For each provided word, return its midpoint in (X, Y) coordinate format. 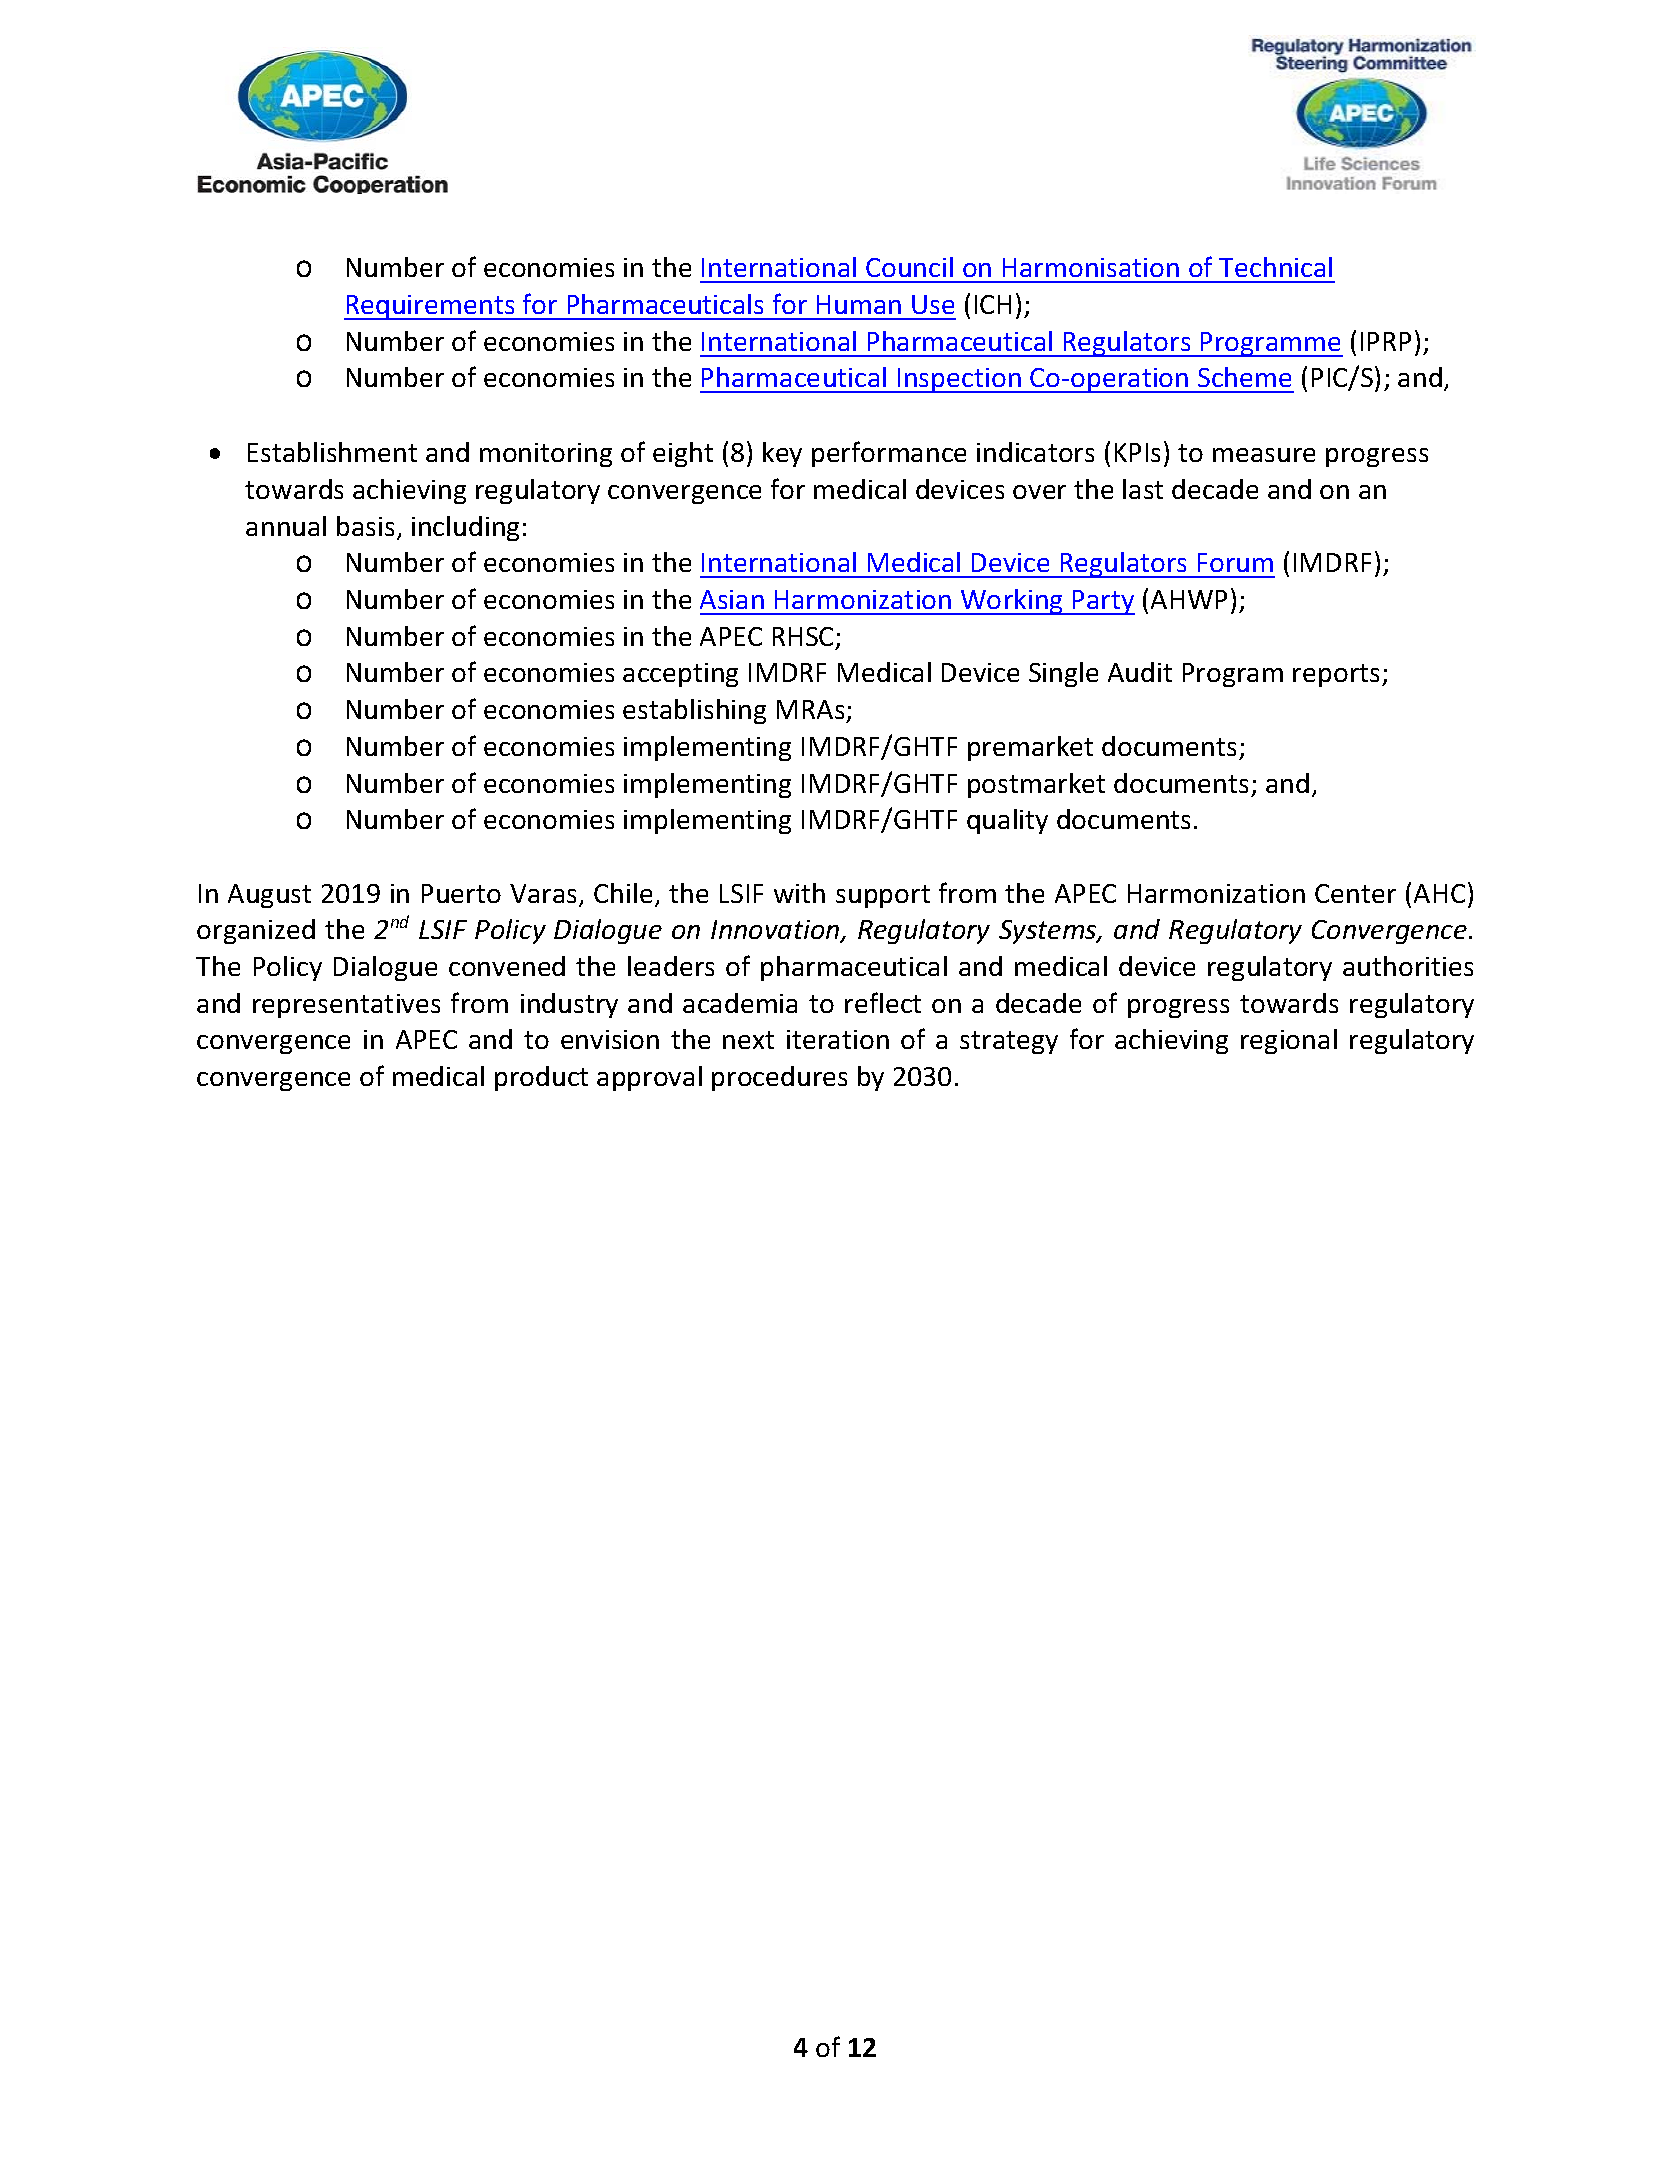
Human (859, 304)
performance (889, 454)
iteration (838, 1039)
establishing (694, 711)
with (799, 893)
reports (1338, 675)
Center (1355, 893)
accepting (680, 675)
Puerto (461, 893)
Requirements (430, 307)
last (1143, 489)
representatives (346, 1006)
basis (365, 526)
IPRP (1386, 341)
